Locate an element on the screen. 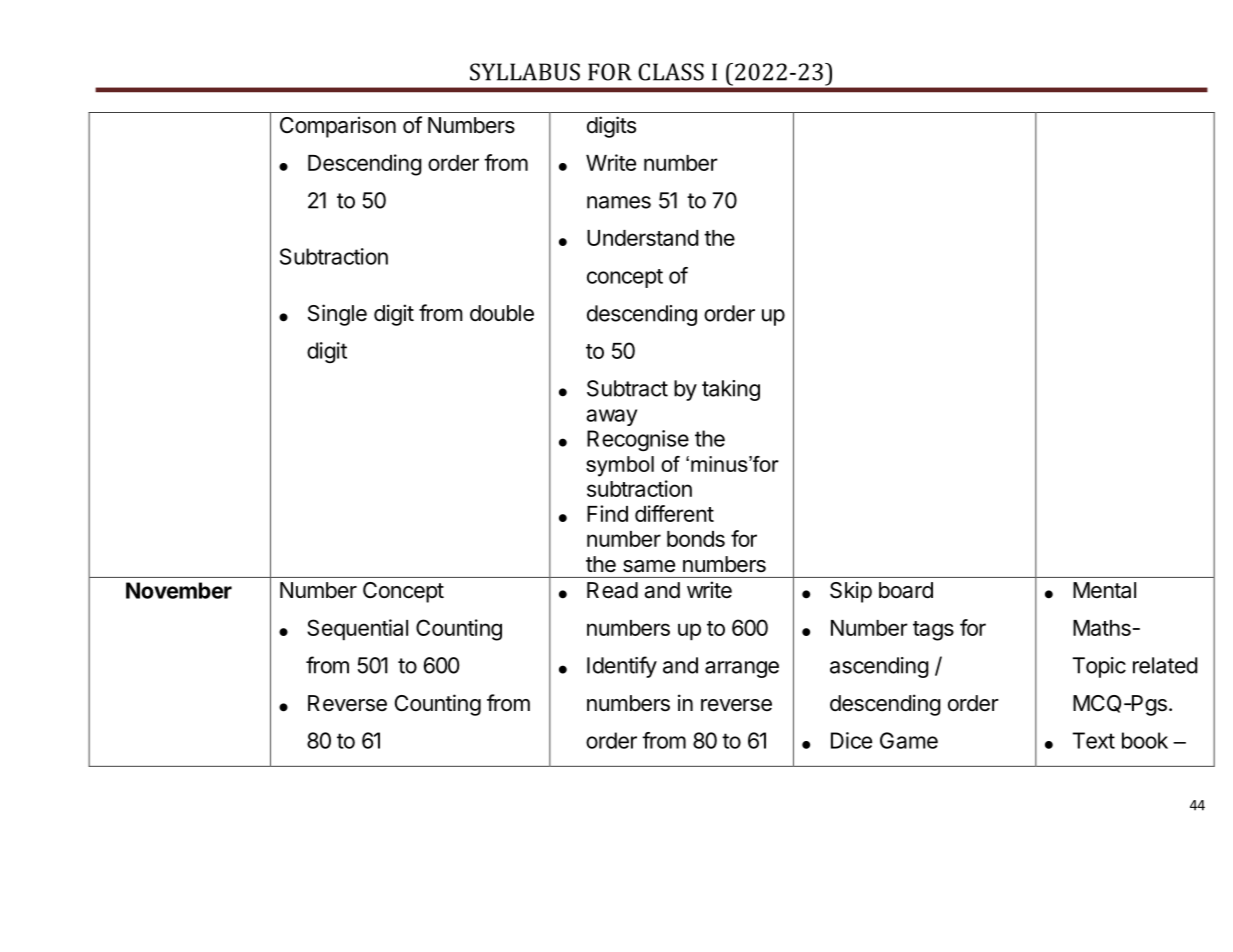  taking is located at coordinates (731, 390).
